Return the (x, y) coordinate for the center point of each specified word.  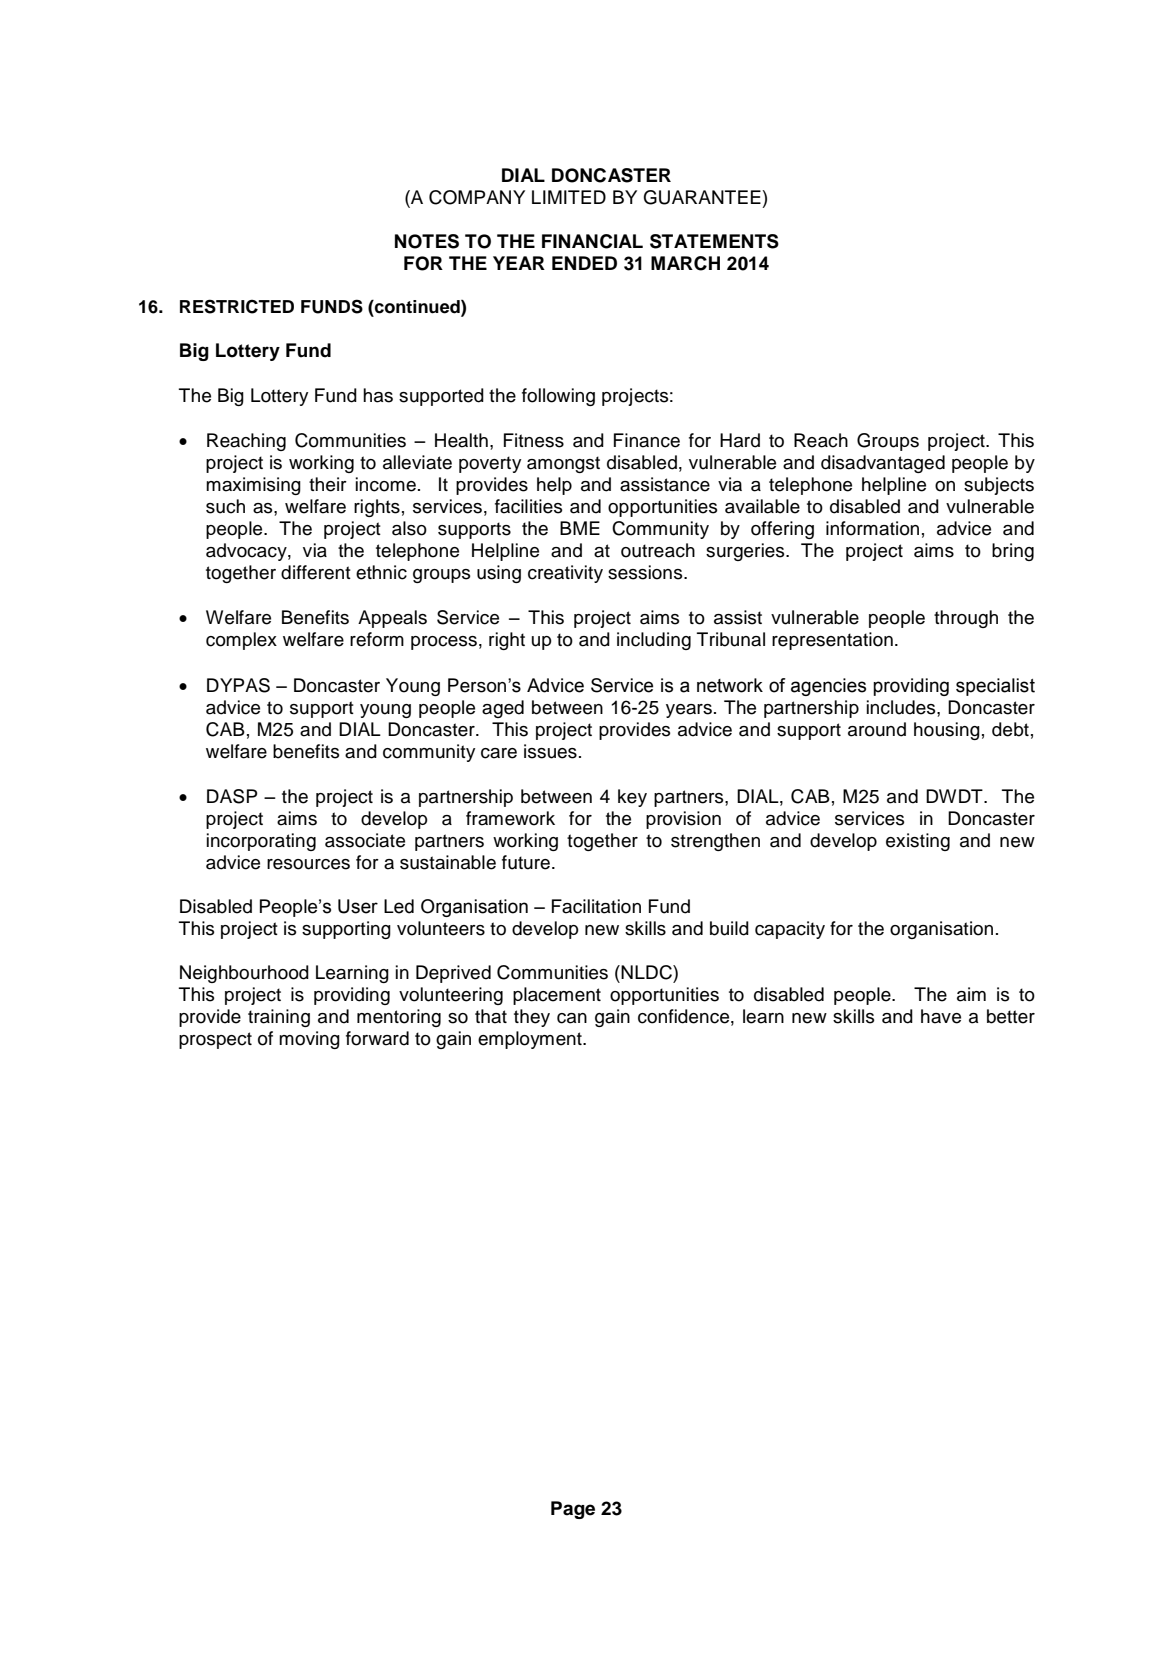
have (941, 1016)
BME (580, 528)
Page (573, 1510)
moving (309, 1040)
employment (531, 1040)
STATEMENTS (714, 241)
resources (308, 864)
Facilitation (596, 906)
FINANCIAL (592, 241)
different (316, 572)
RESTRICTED (237, 306)
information (872, 528)
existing (918, 842)
